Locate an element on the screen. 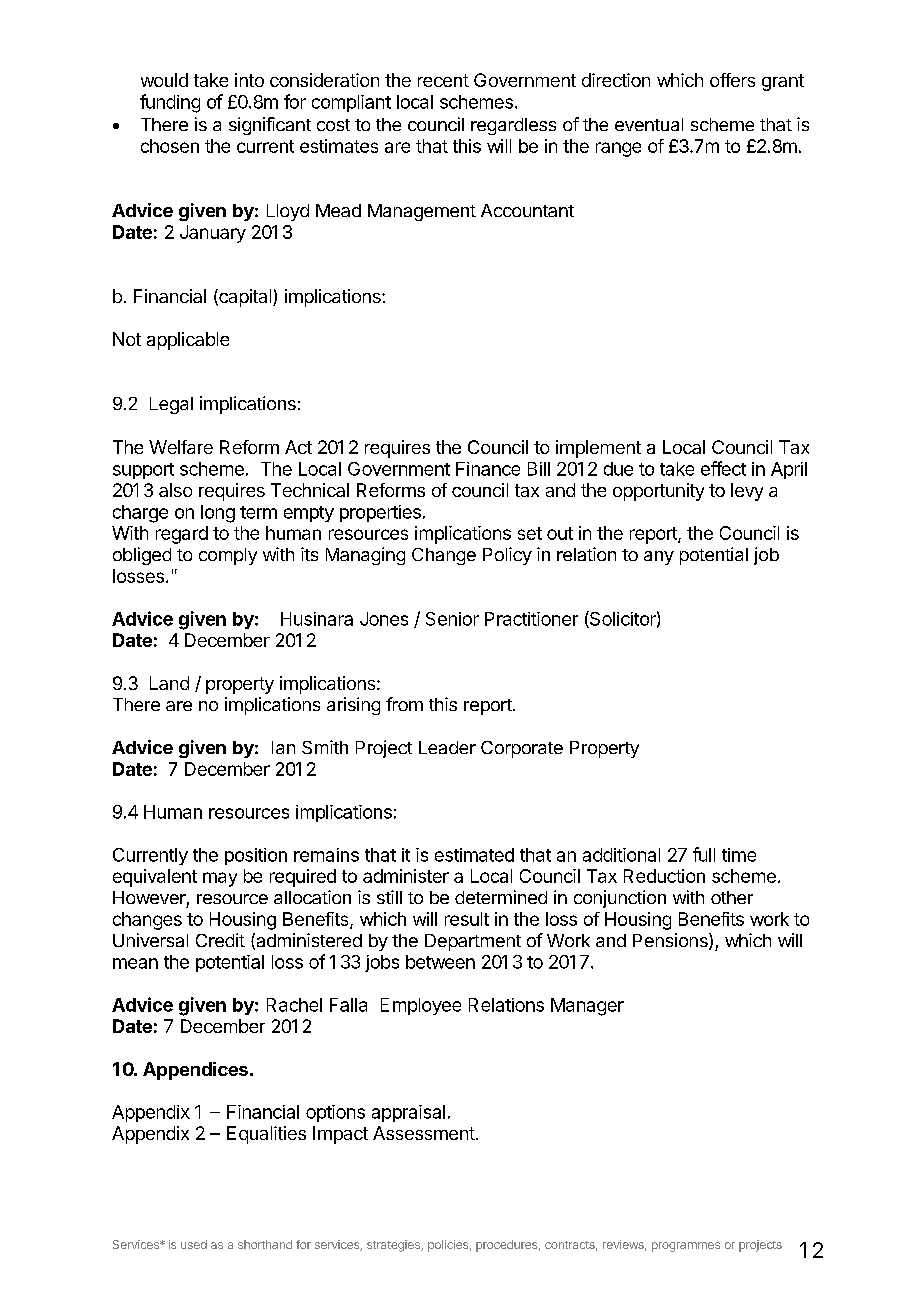  Senior is located at coordinates (452, 619).
